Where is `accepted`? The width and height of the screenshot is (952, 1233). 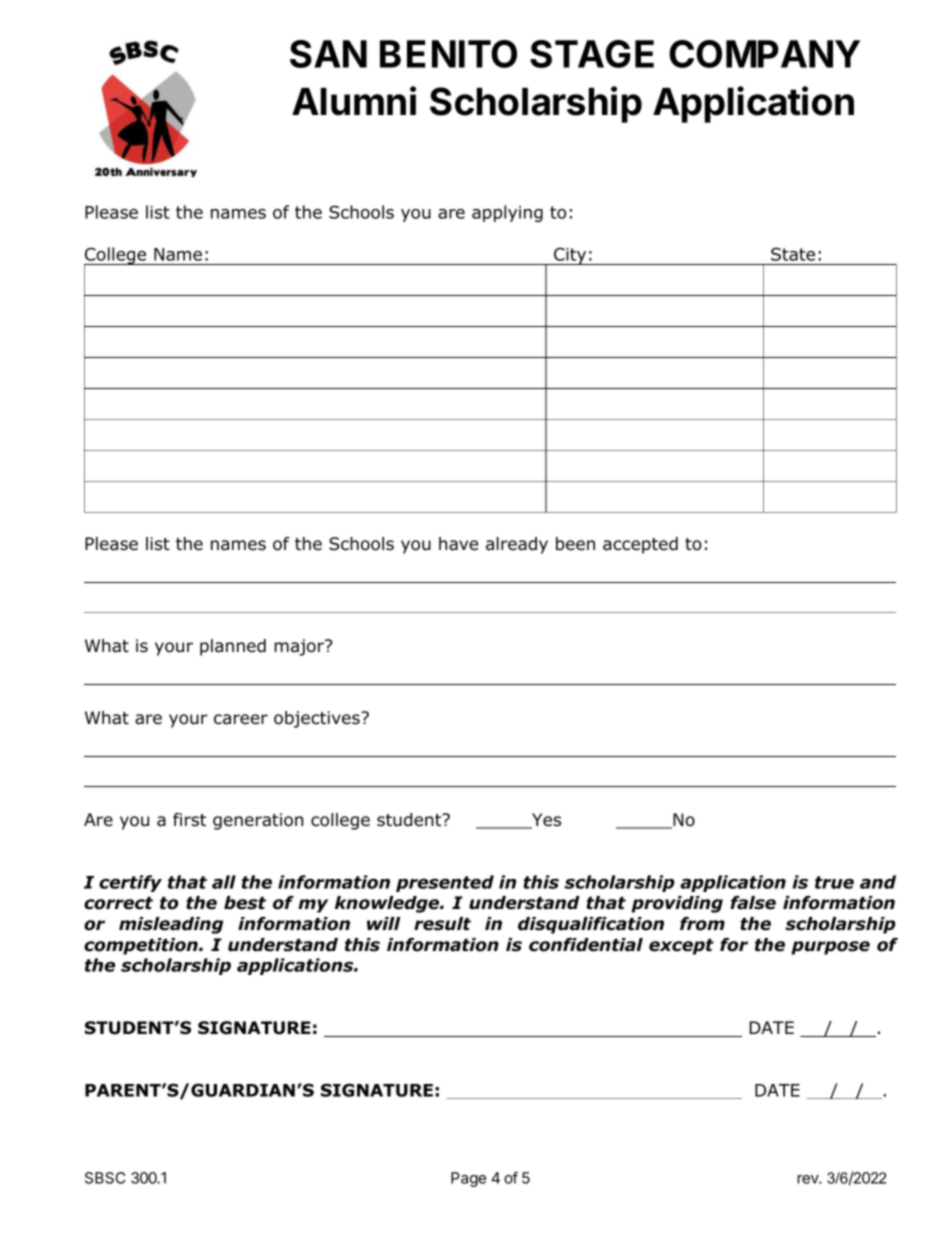 accepted is located at coordinates (640, 545).
